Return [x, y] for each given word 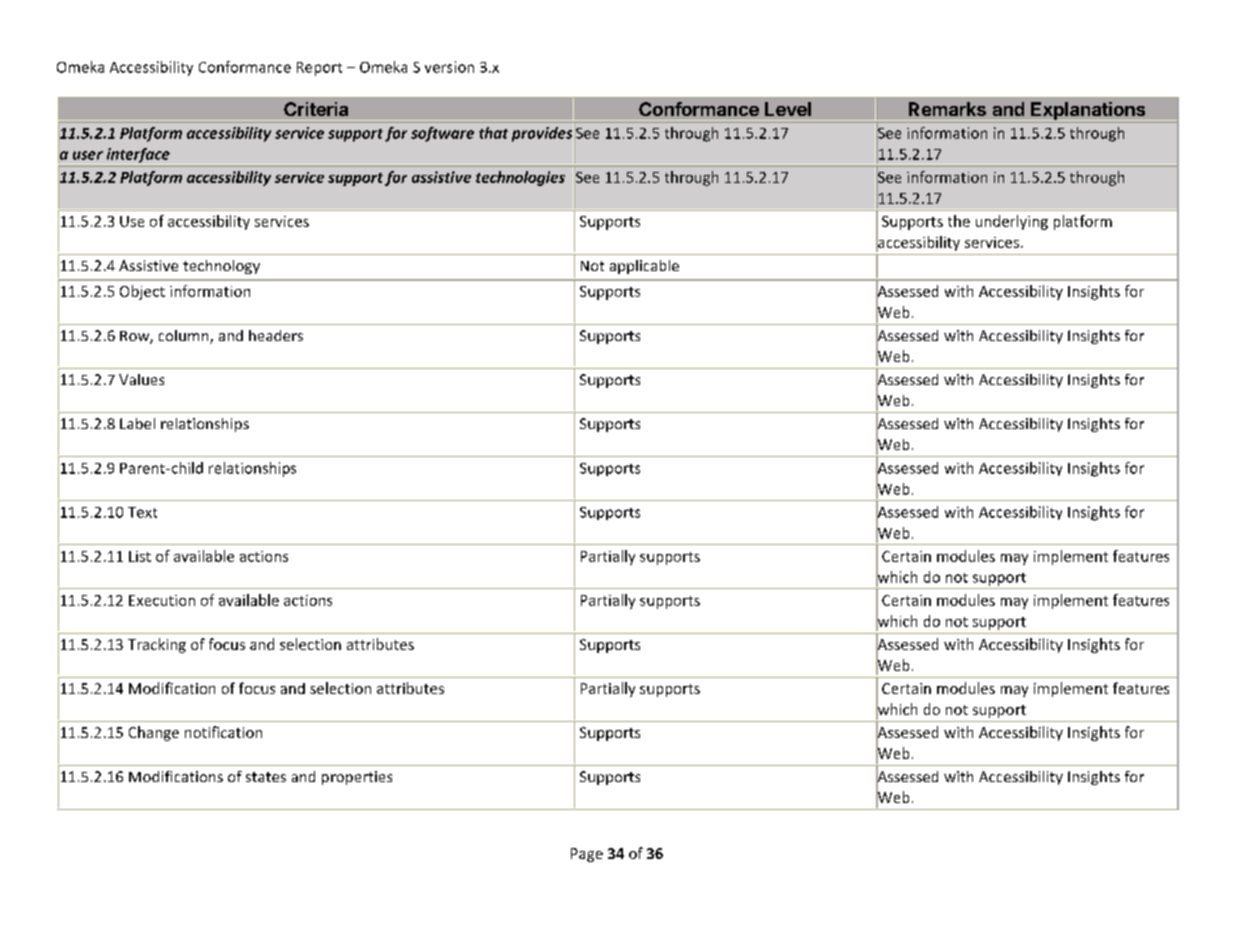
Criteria [316, 109]
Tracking [157, 645]
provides [542, 134]
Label [137, 423]
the [959, 221]
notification [223, 732]
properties [357, 778]
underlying [1012, 222]
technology [221, 267]
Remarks [947, 109]
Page [587, 855]
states [266, 777]
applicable [644, 267]
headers [276, 335]
